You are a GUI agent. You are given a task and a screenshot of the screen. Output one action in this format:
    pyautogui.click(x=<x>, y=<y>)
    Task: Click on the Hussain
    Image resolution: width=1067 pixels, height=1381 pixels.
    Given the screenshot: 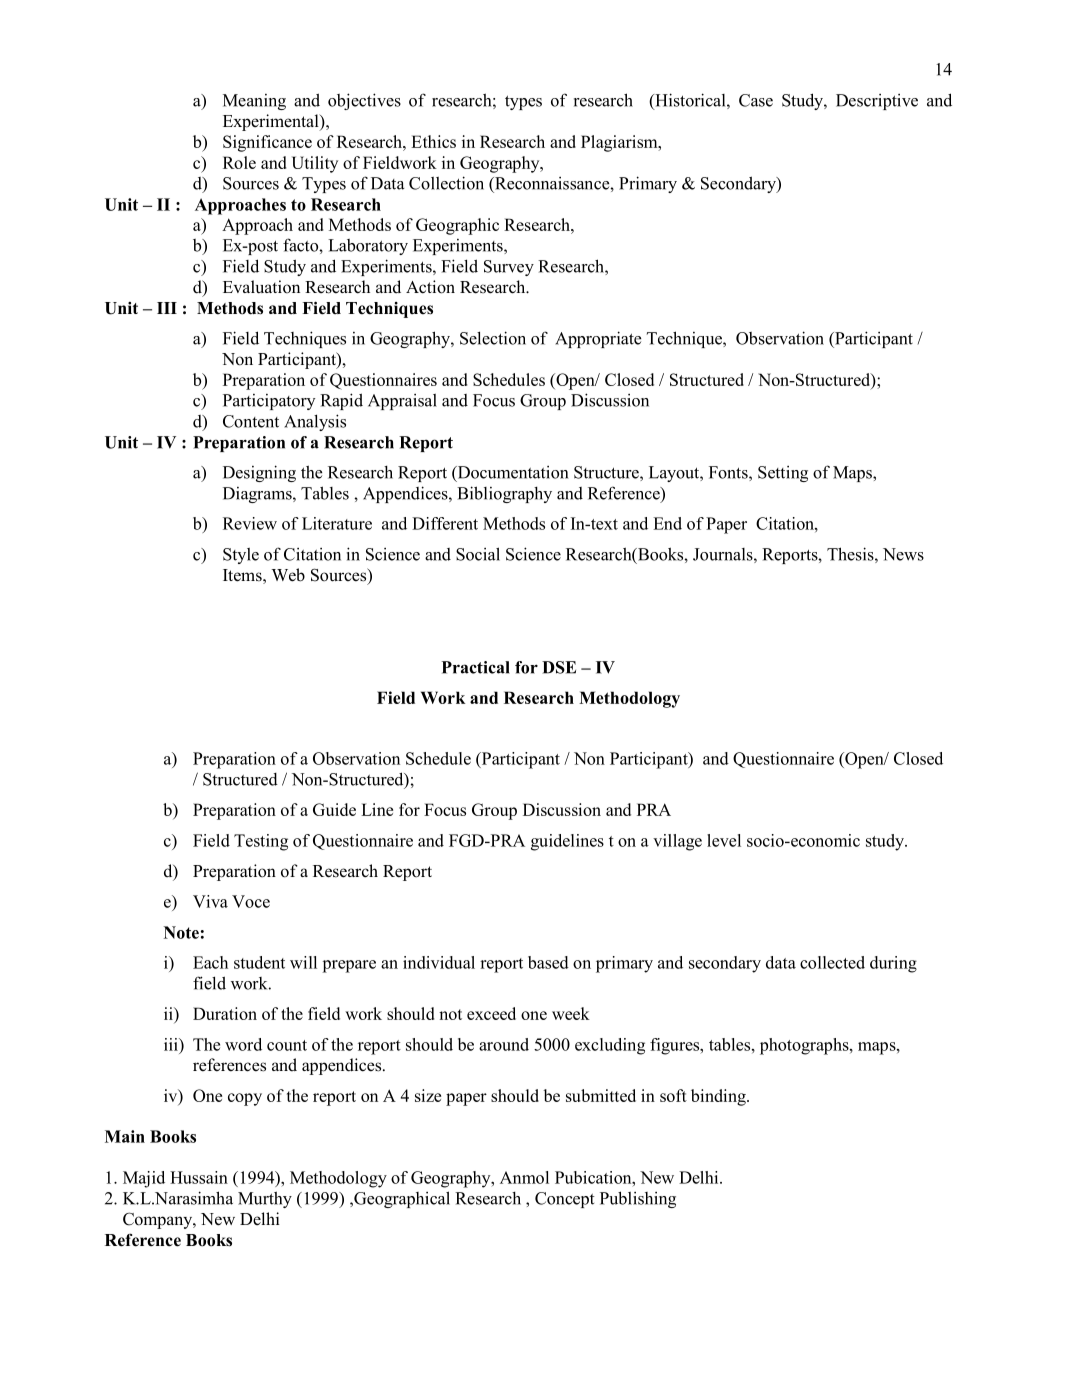 What is the action you would take?
    pyautogui.click(x=199, y=1177)
